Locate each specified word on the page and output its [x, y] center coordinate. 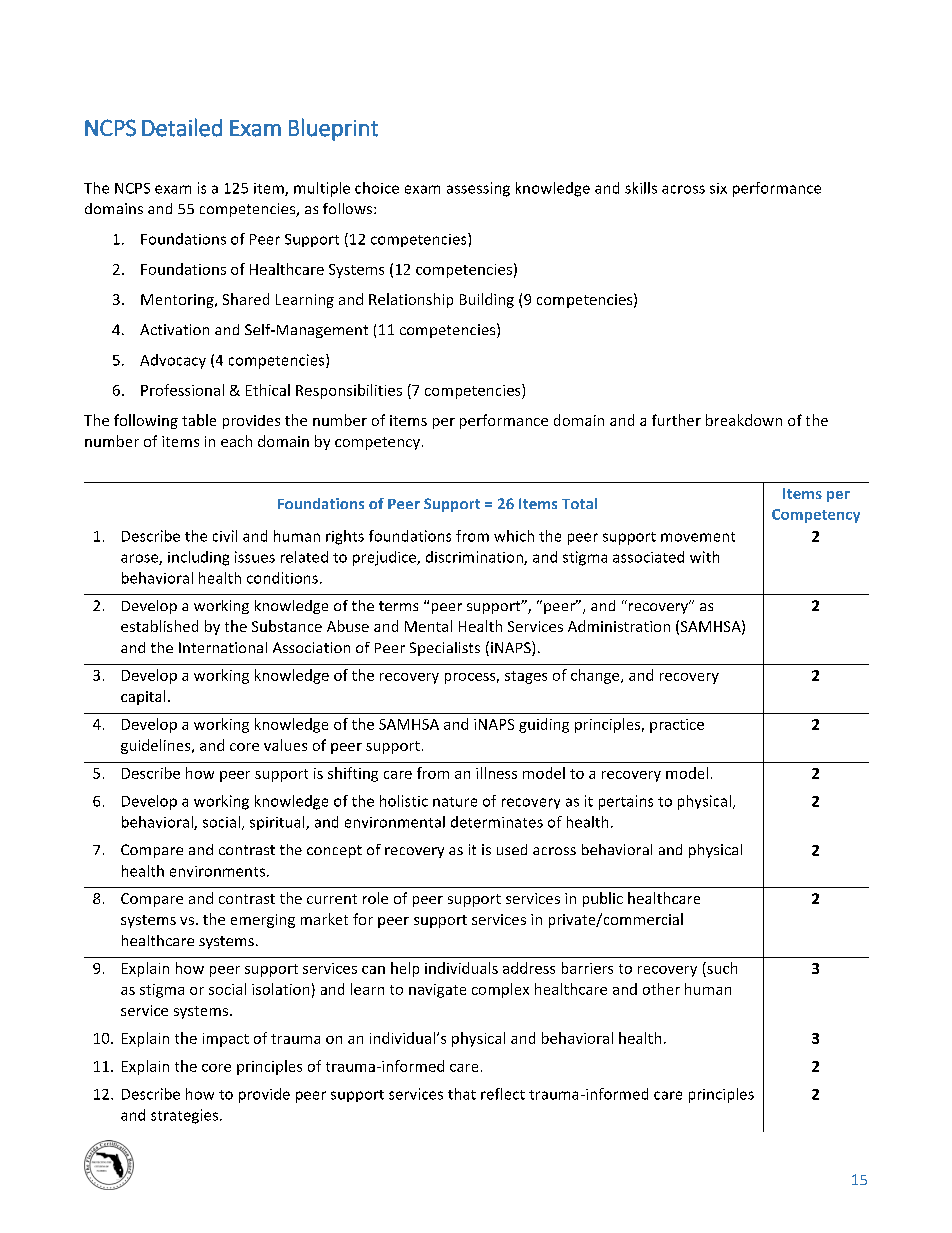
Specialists [445, 649]
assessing [478, 189]
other [661, 989]
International [223, 647]
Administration [619, 626]
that [462, 1094]
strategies [184, 1116]
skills [641, 188]
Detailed [182, 127]
